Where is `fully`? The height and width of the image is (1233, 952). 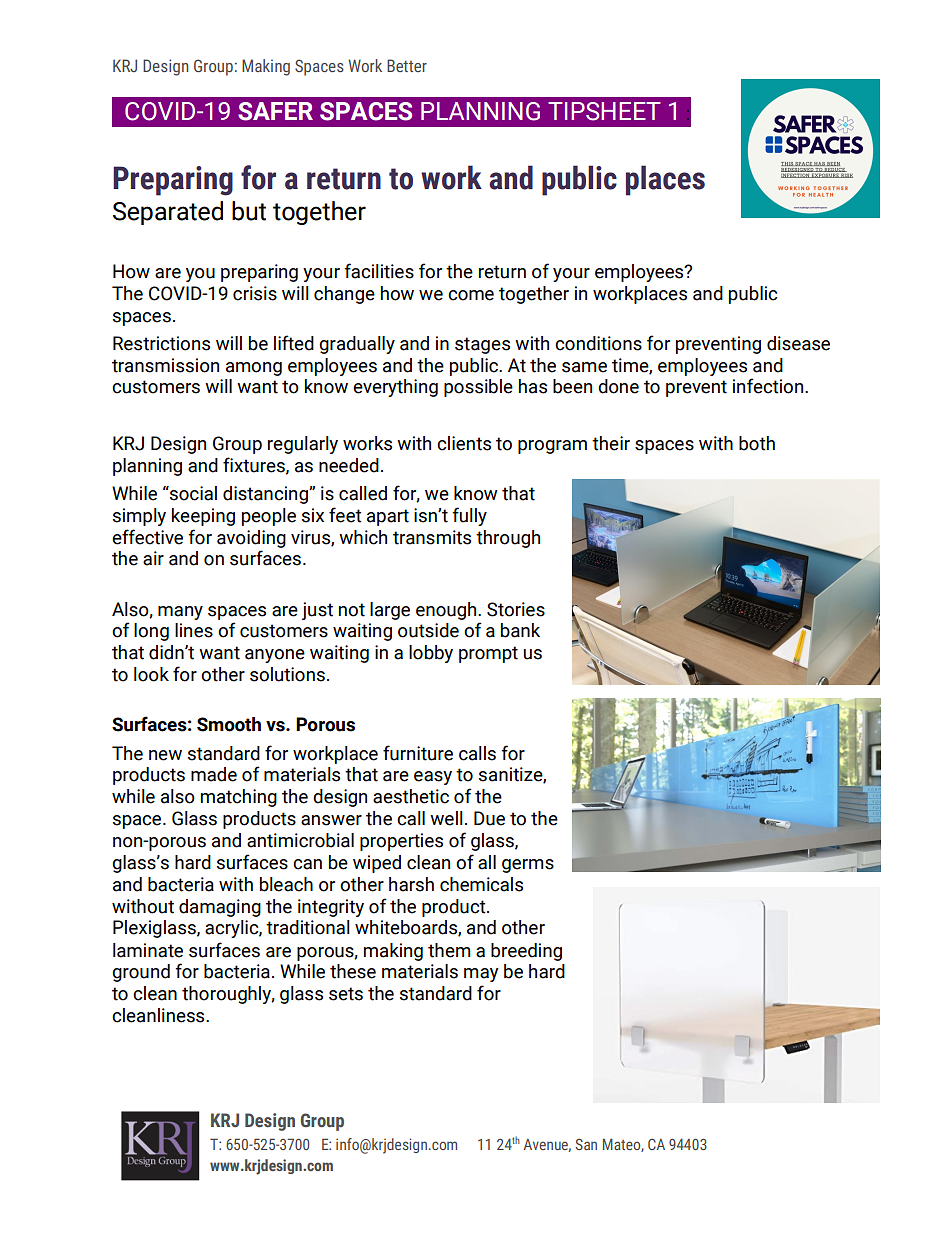 fully is located at coordinates (469, 516).
